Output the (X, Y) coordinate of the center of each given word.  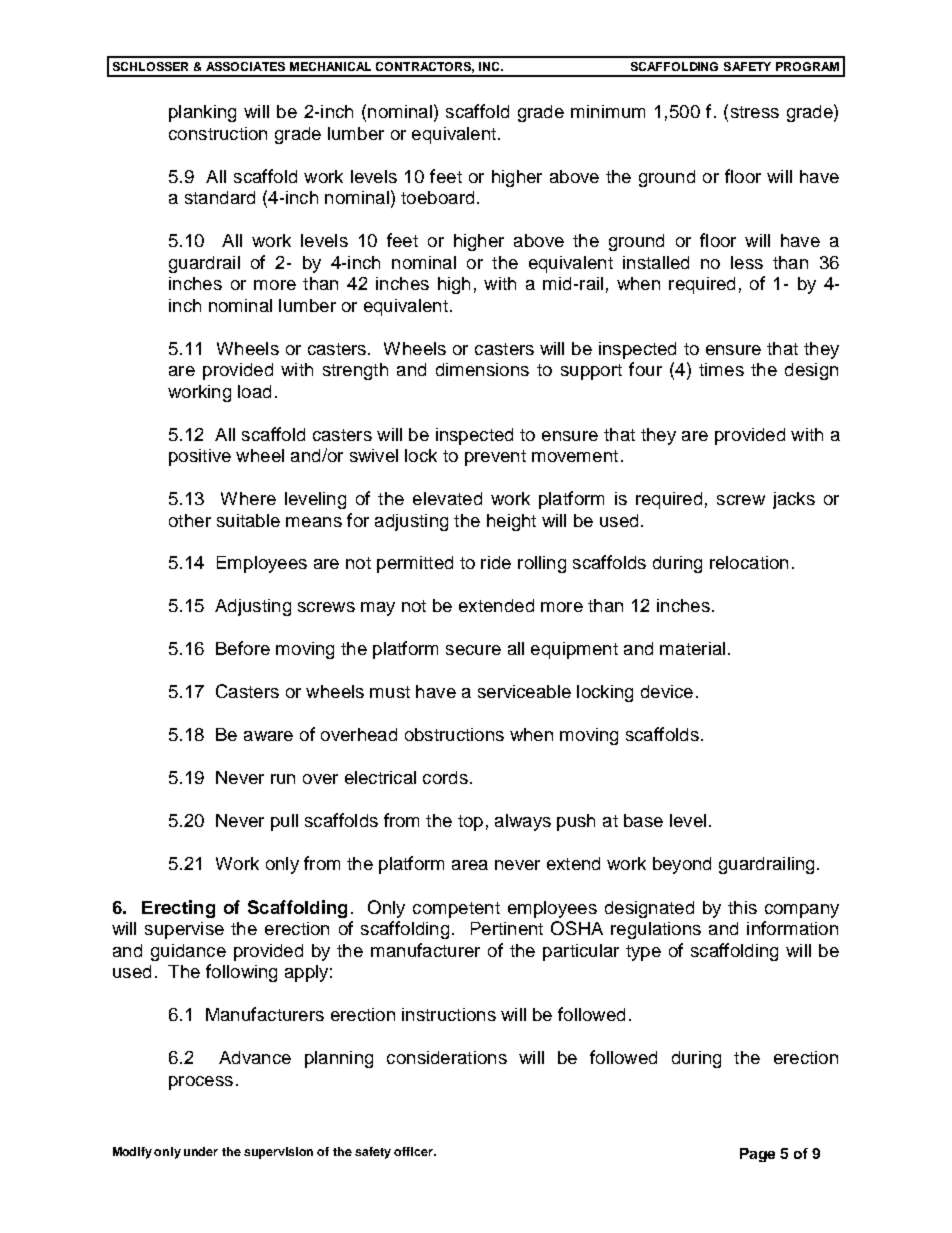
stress (755, 112)
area (470, 865)
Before (243, 648)
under (201, 1151)
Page (757, 1155)
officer (414, 1151)
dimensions (482, 369)
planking (202, 113)
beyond (682, 865)
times (721, 369)
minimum (608, 111)
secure (473, 650)
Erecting (178, 909)
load (254, 391)
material (692, 648)
